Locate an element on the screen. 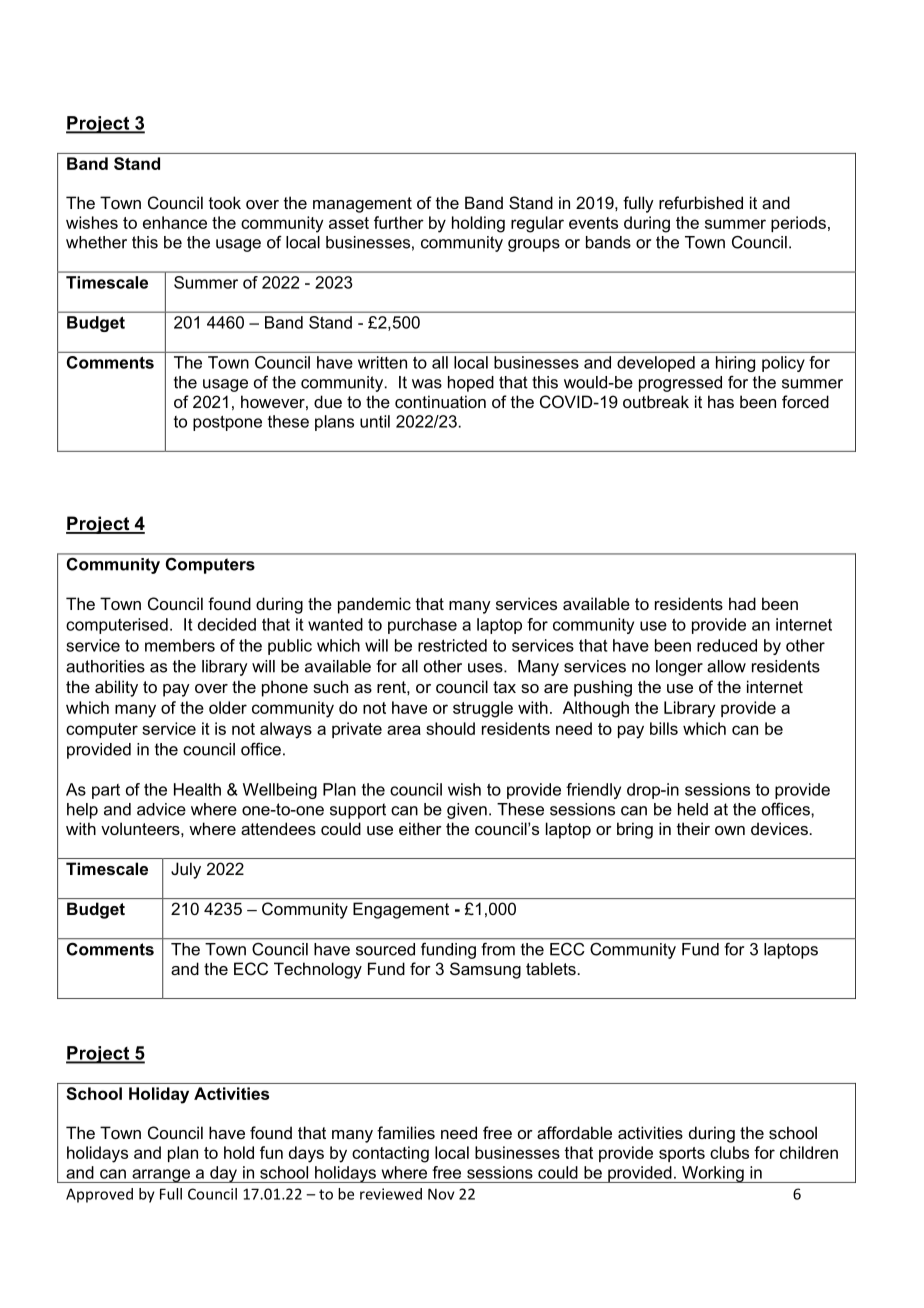 The image size is (924, 1308). ability is located at coordinates (116, 688).
